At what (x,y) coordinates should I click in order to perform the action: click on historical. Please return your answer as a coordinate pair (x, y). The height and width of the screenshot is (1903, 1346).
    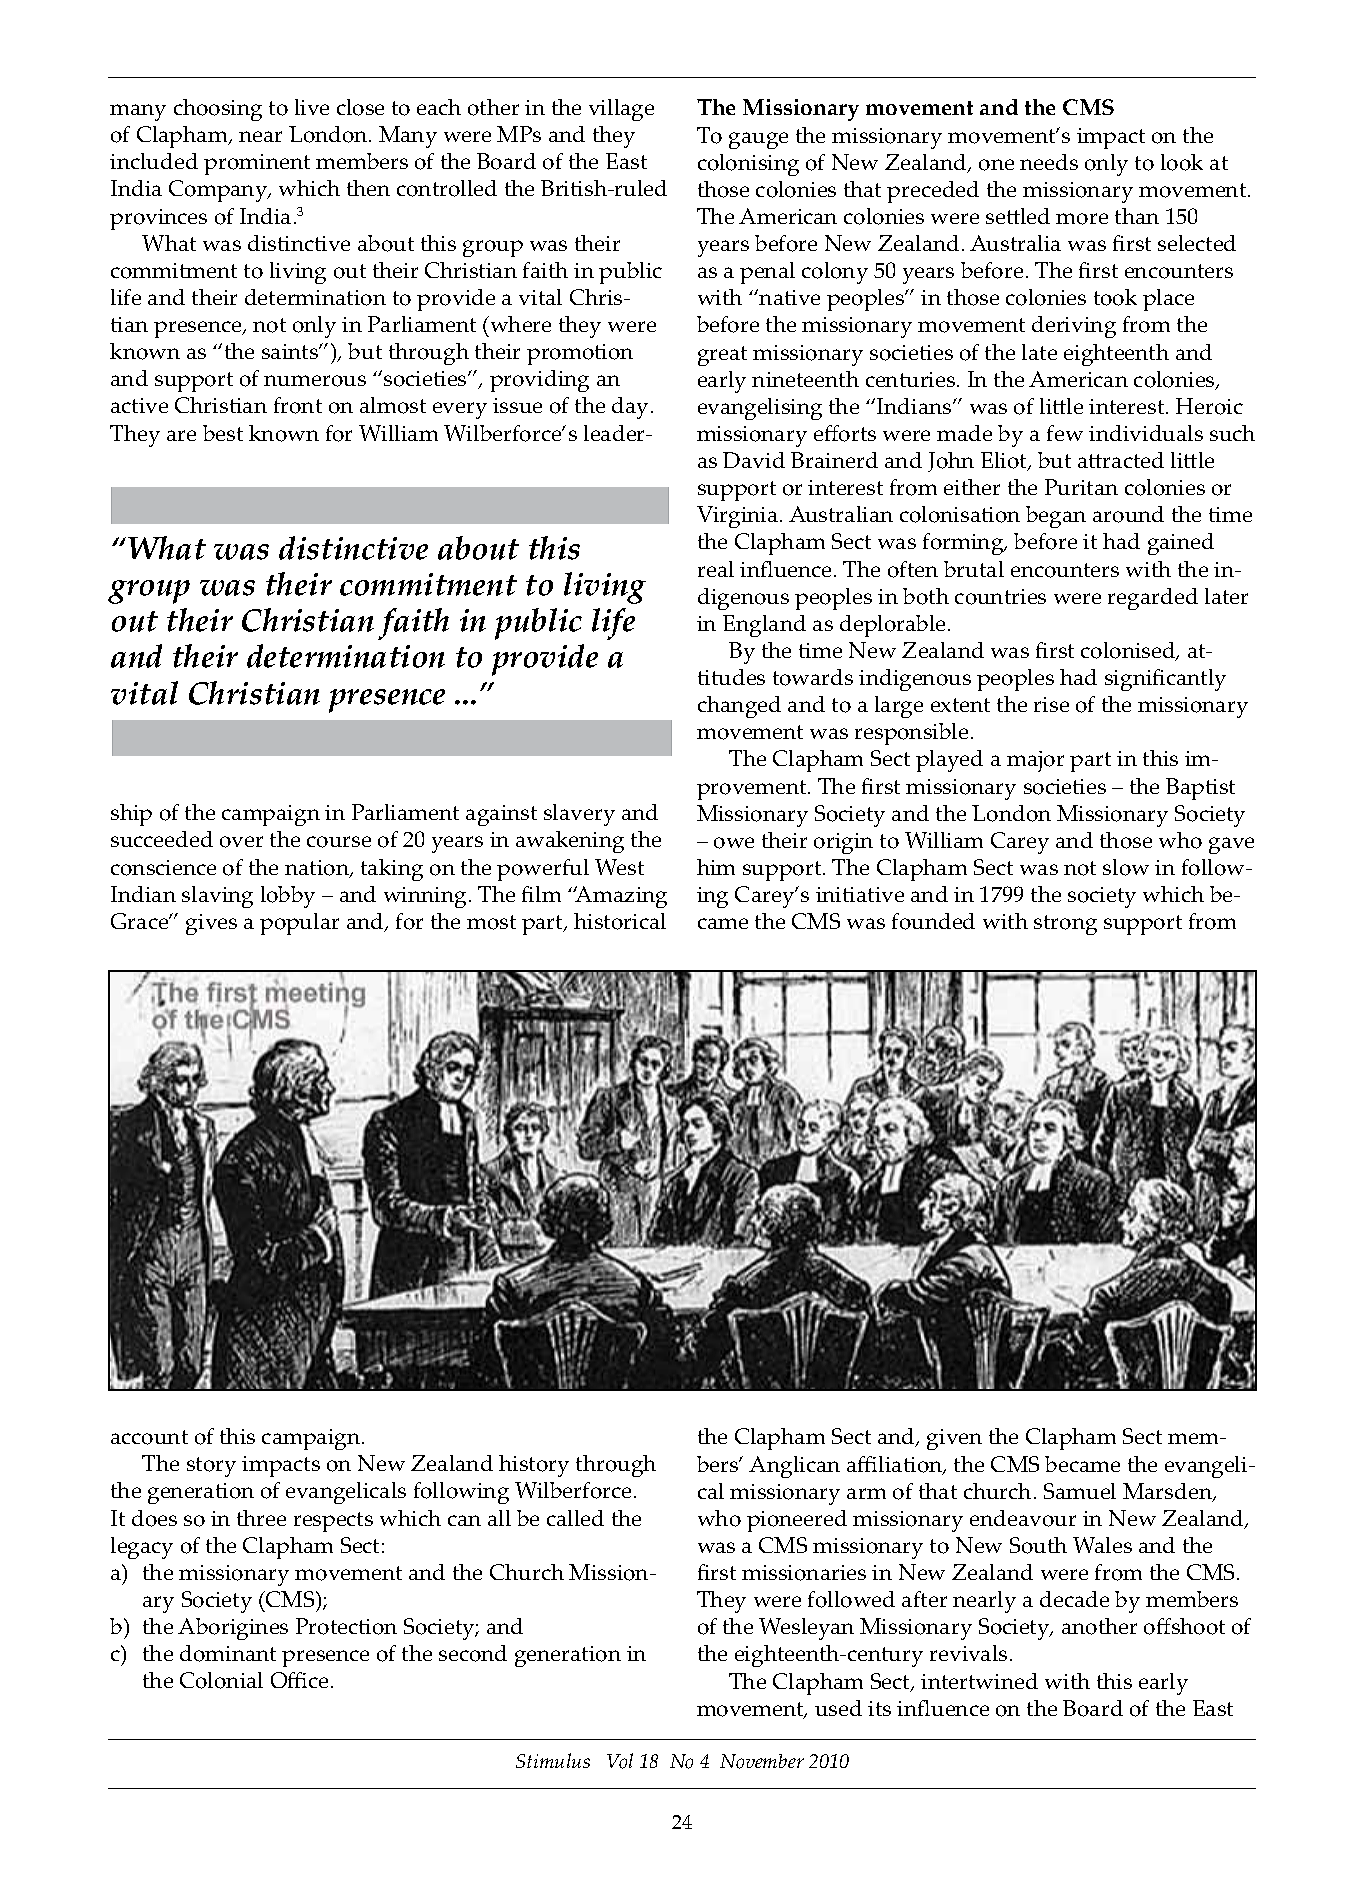
    Looking at the image, I should click on (620, 921).
